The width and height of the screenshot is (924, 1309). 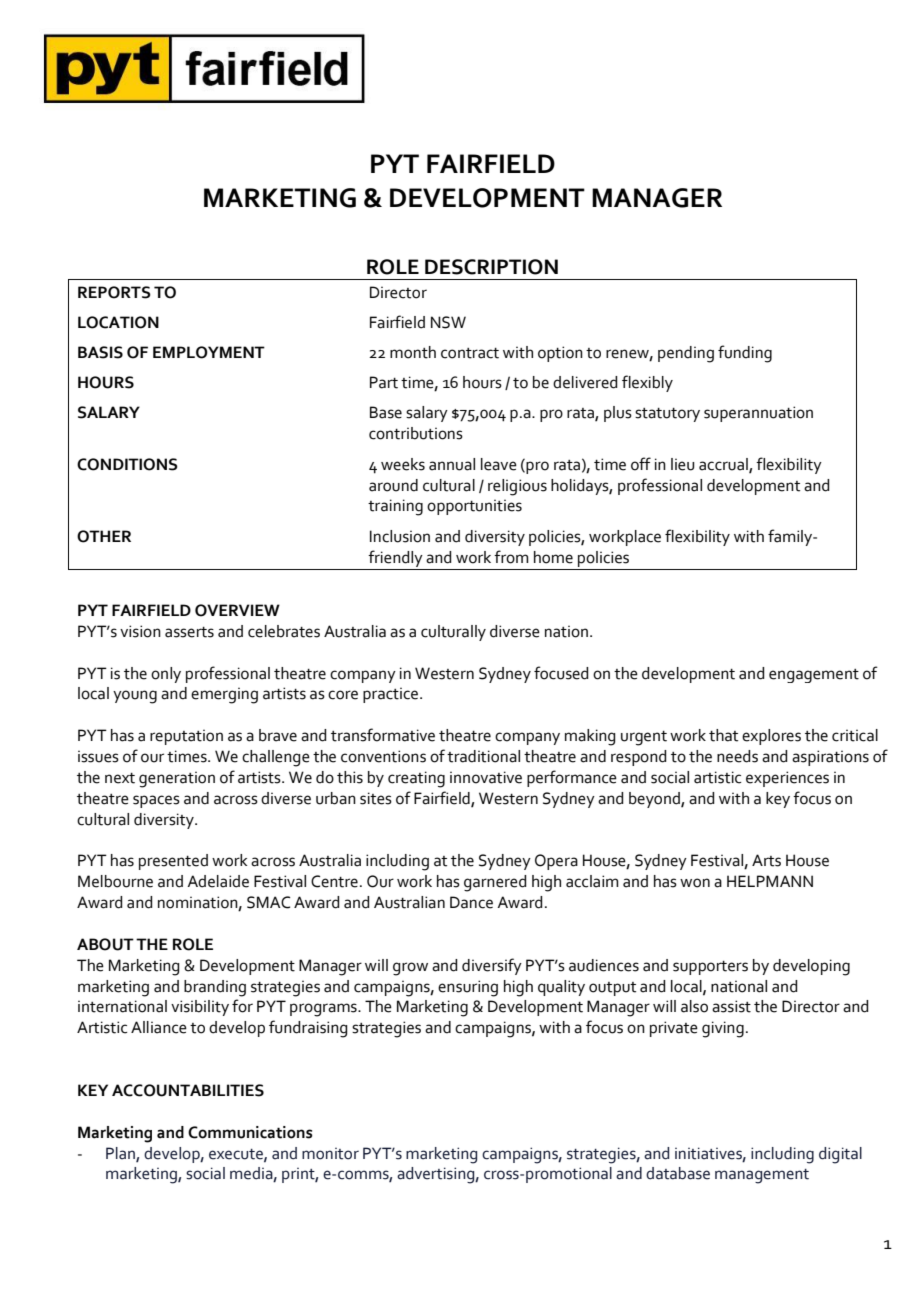 I want to click on Arts, so click(x=766, y=860).
